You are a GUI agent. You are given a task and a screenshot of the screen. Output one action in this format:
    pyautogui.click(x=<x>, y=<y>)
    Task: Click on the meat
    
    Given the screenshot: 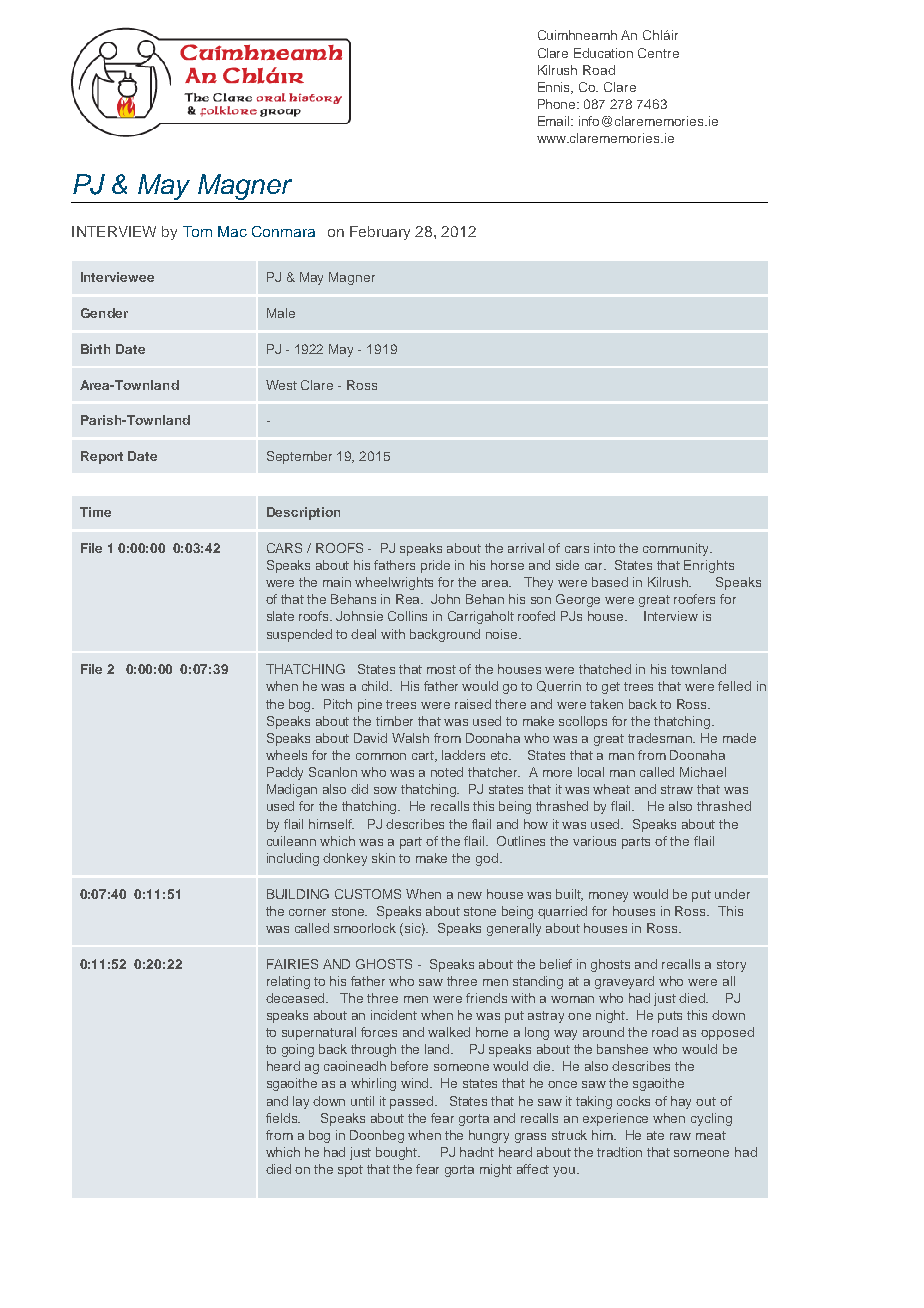 What is the action you would take?
    pyautogui.click(x=711, y=1135)
